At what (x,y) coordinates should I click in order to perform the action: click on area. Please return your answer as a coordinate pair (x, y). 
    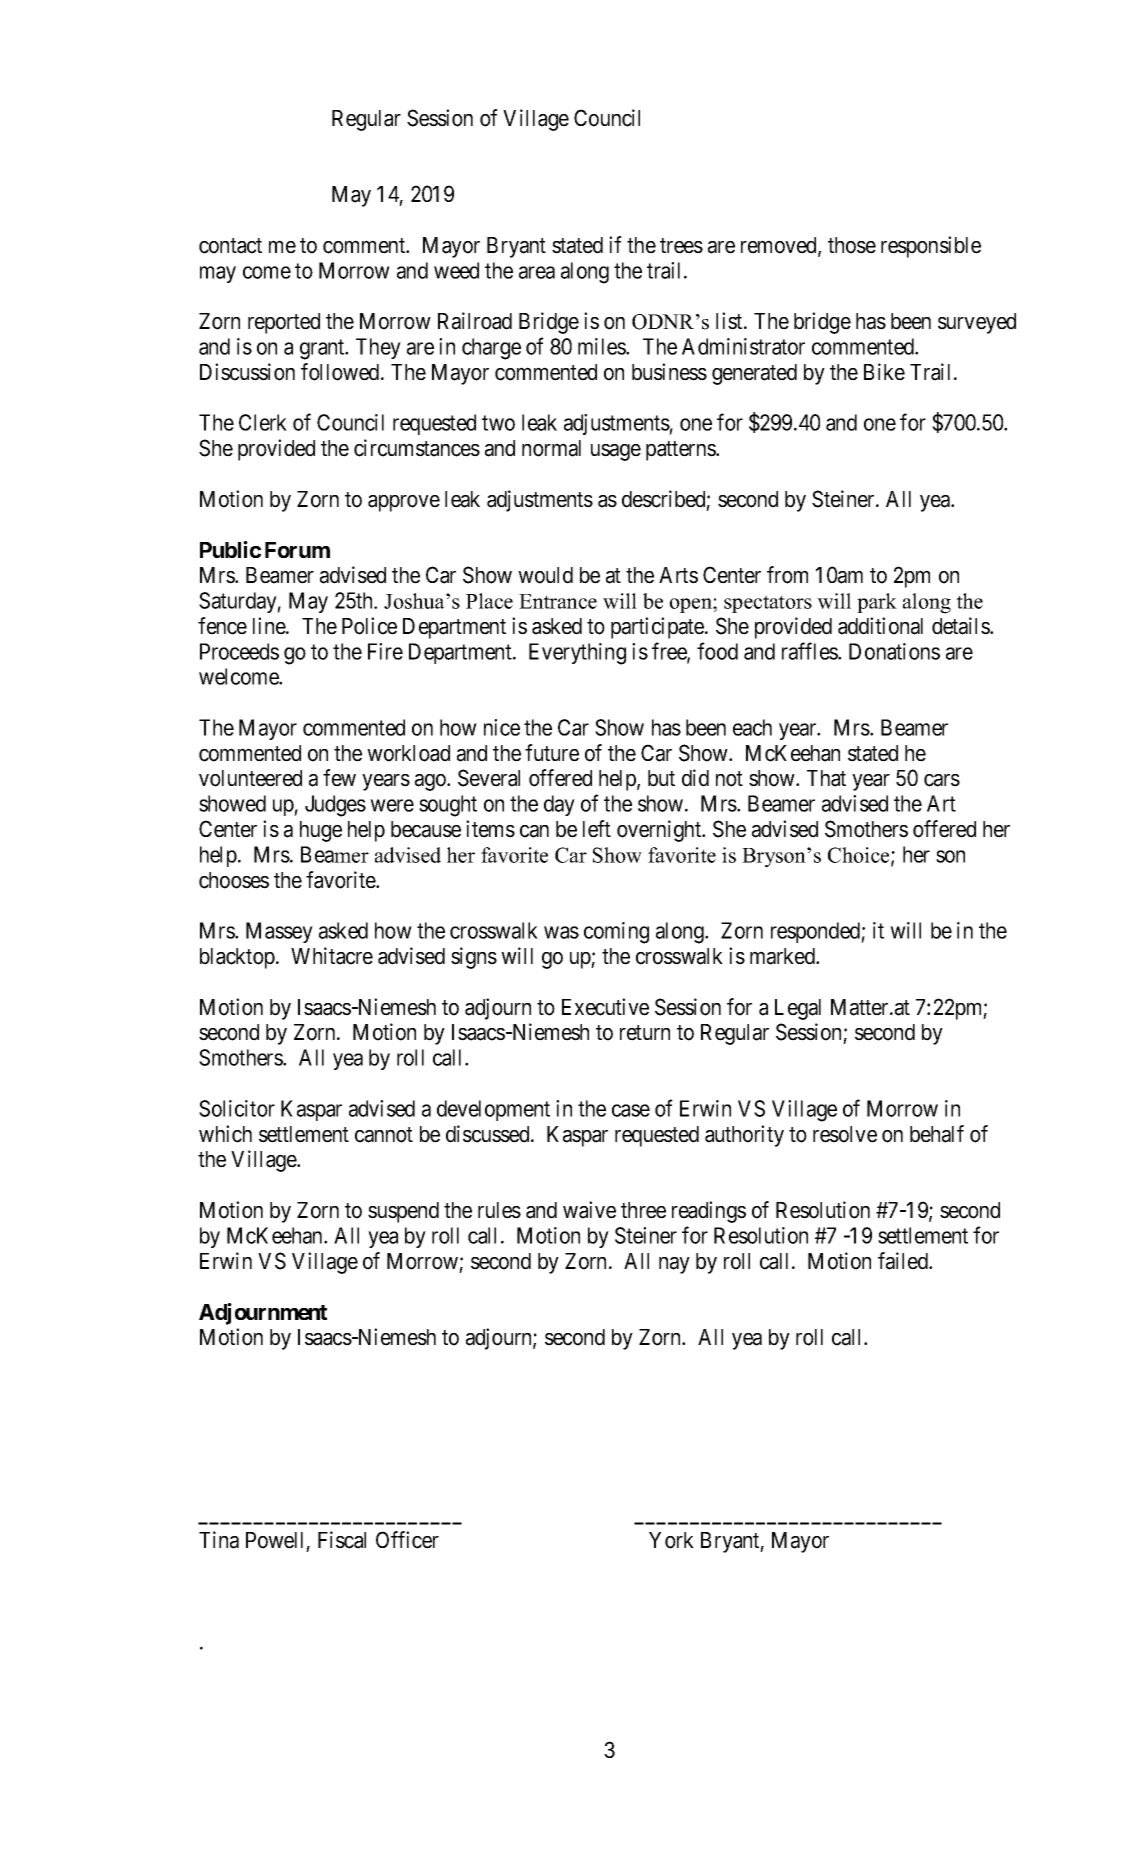
    Looking at the image, I should click on (537, 272).
